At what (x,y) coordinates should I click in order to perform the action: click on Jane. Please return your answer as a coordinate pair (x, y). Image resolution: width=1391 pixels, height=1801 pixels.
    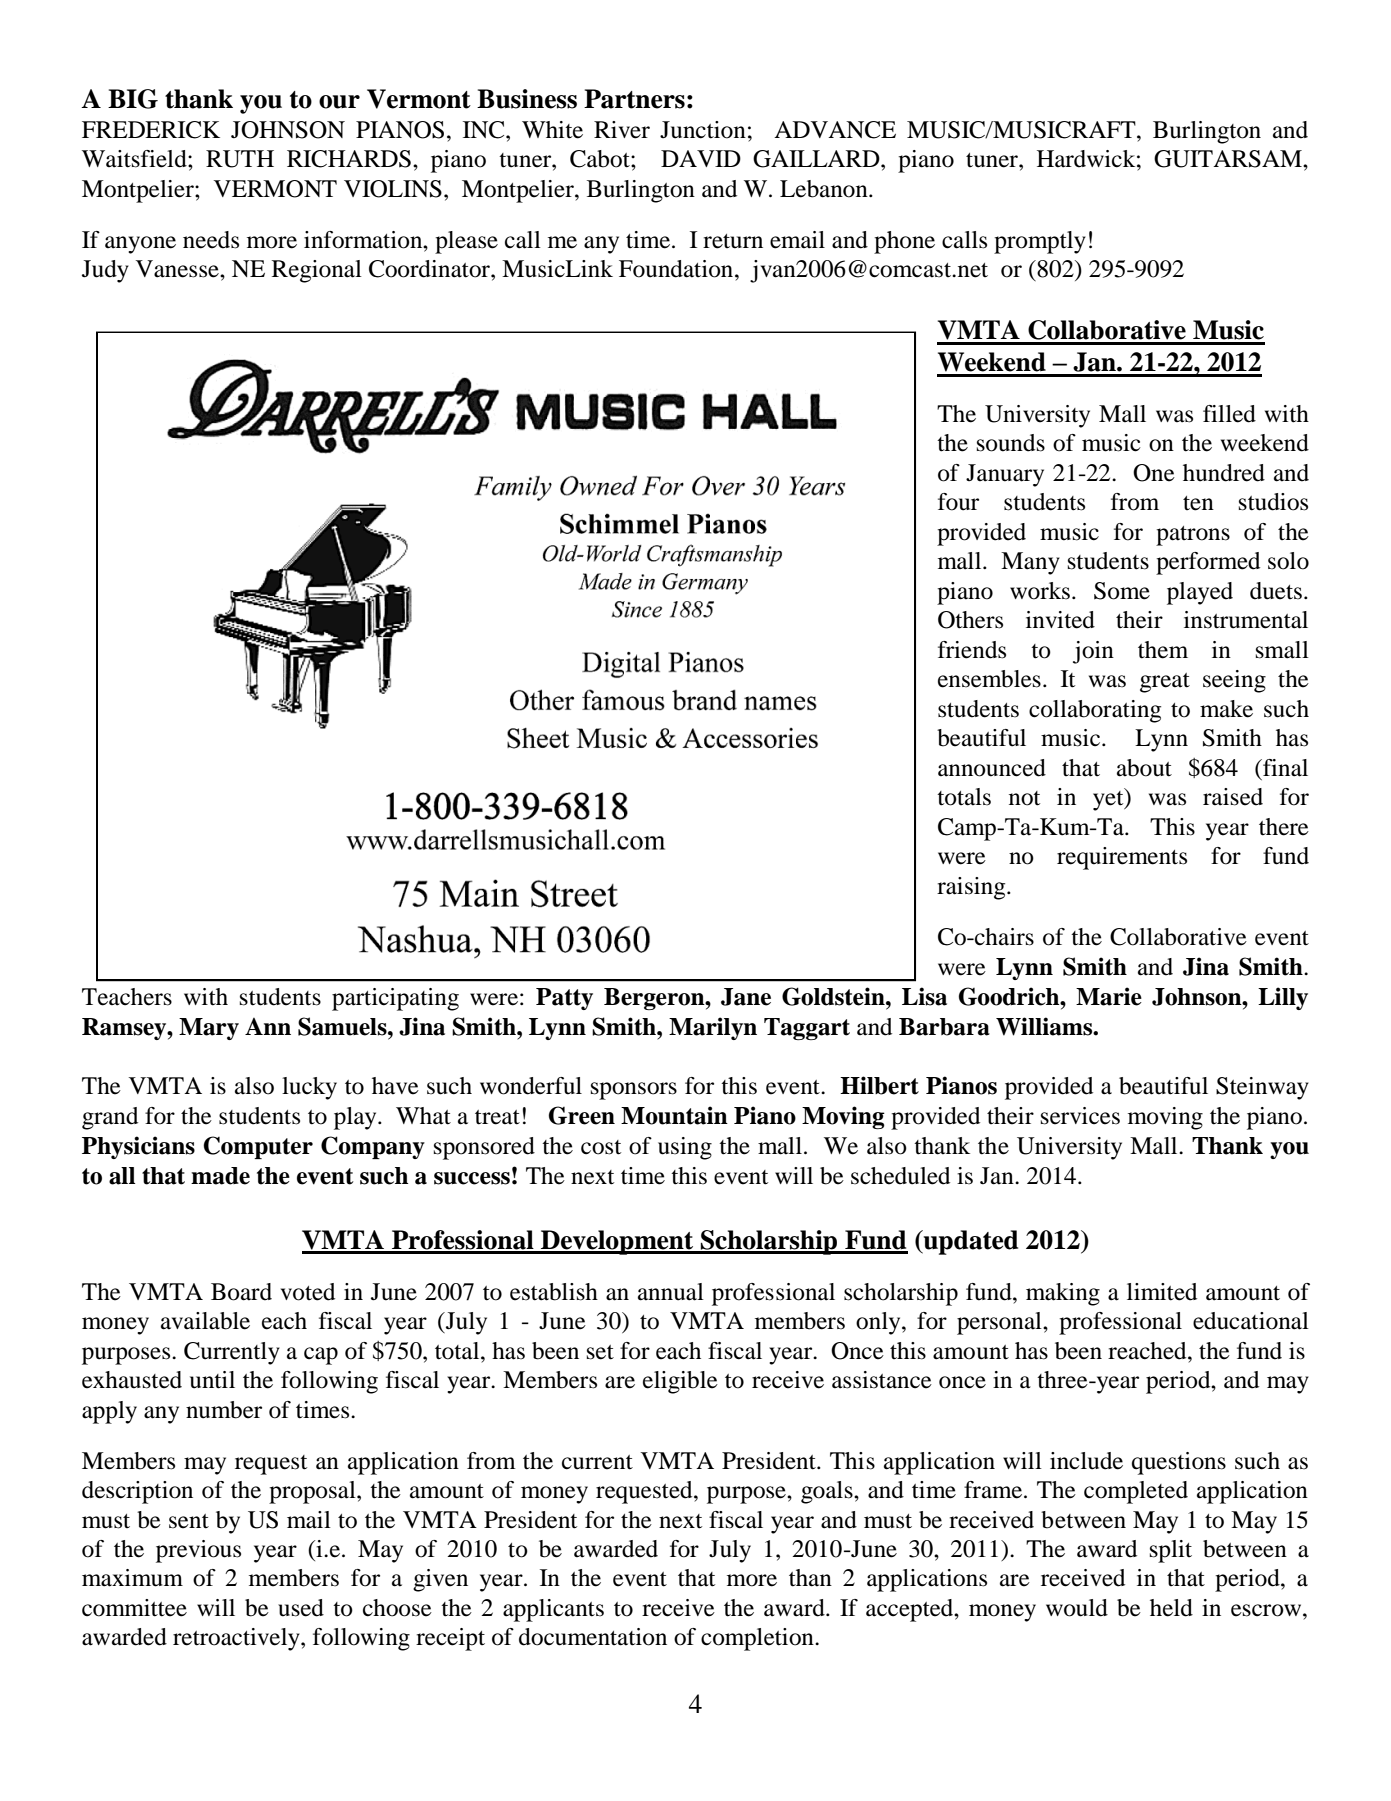
    Looking at the image, I should click on (746, 997).
